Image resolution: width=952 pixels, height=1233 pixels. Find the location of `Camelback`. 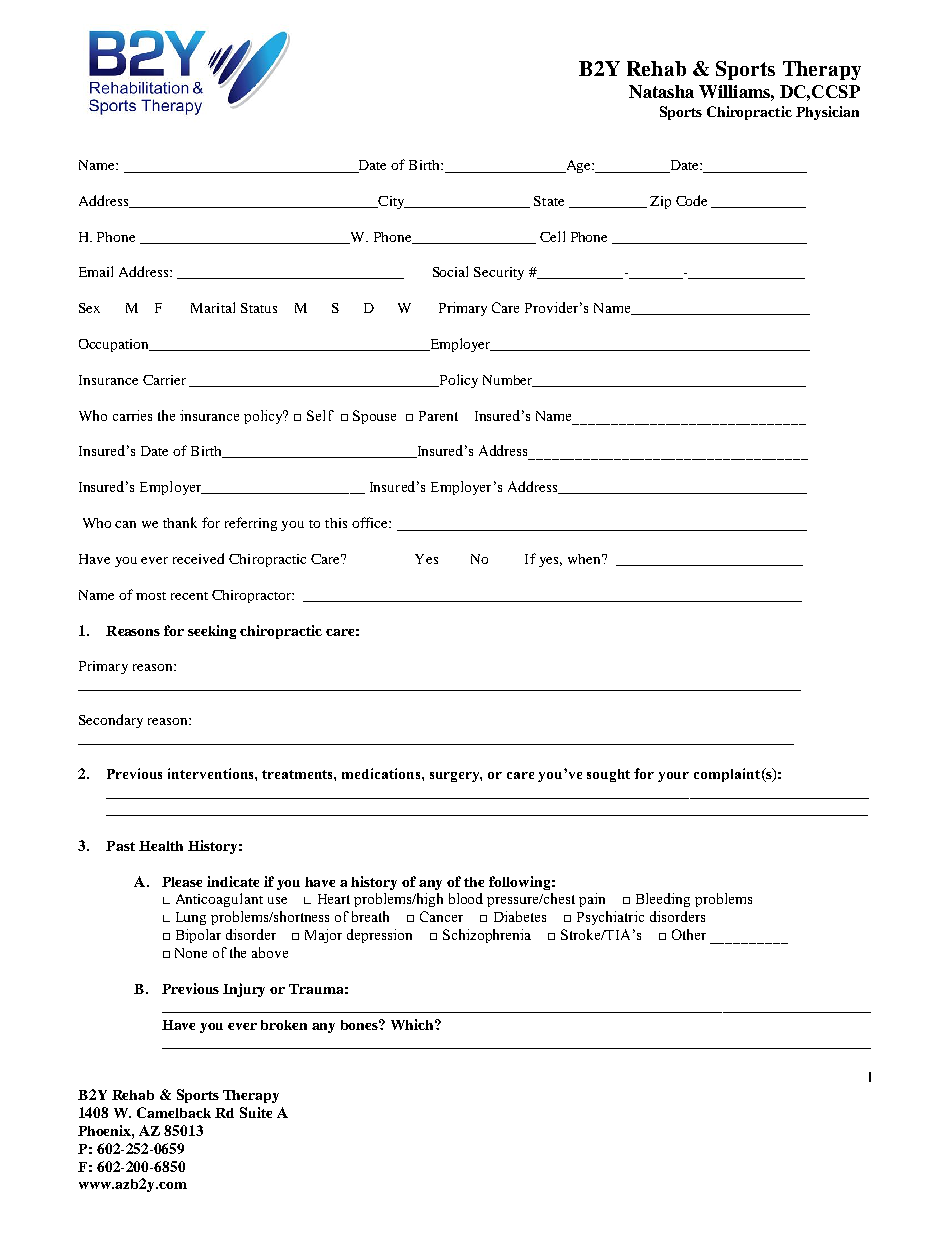

Camelback is located at coordinates (174, 1112).
